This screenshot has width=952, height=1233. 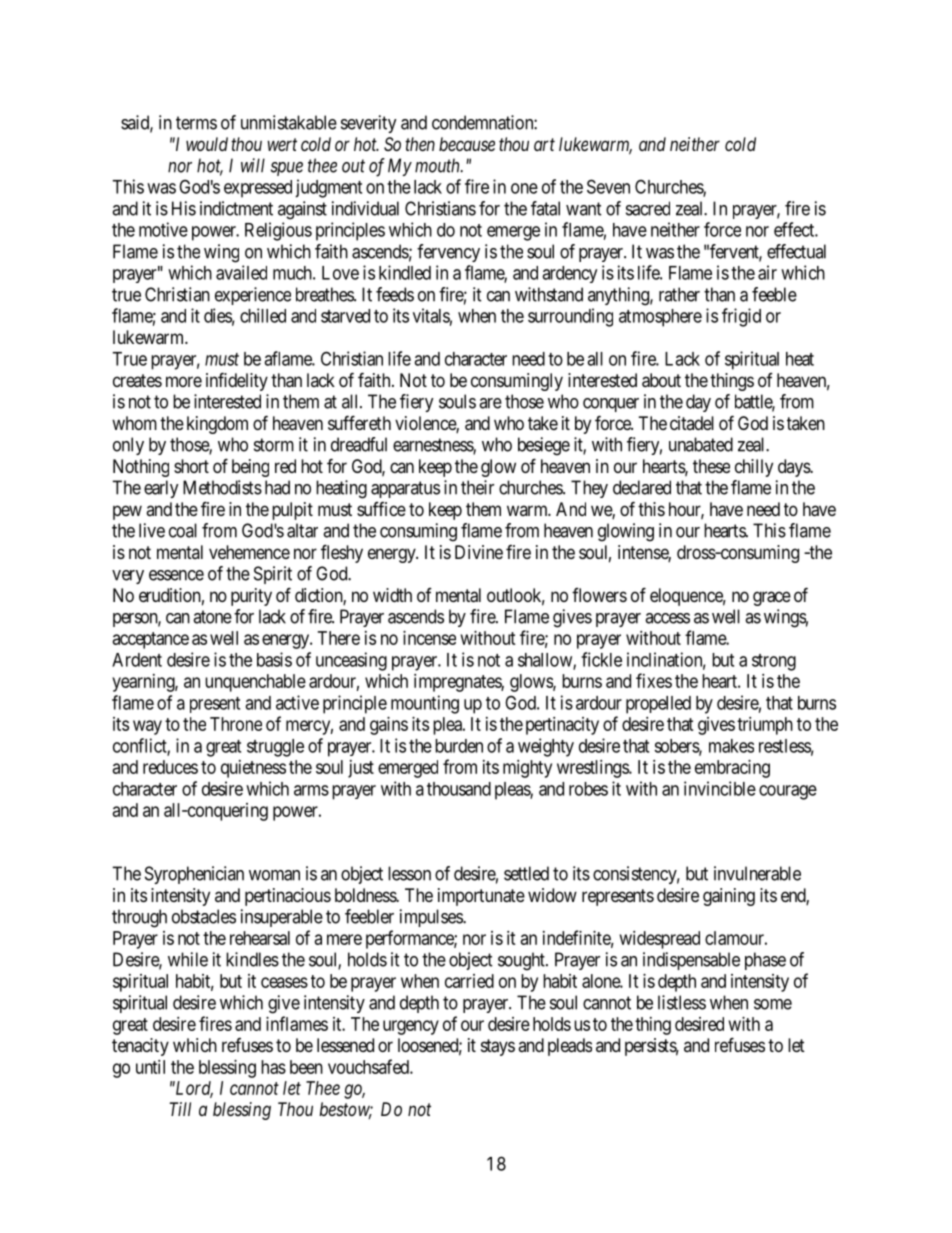 What do you see at coordinates (274, 875) in the screenshot?
I see `woman` at bounding box center [274, 875].
